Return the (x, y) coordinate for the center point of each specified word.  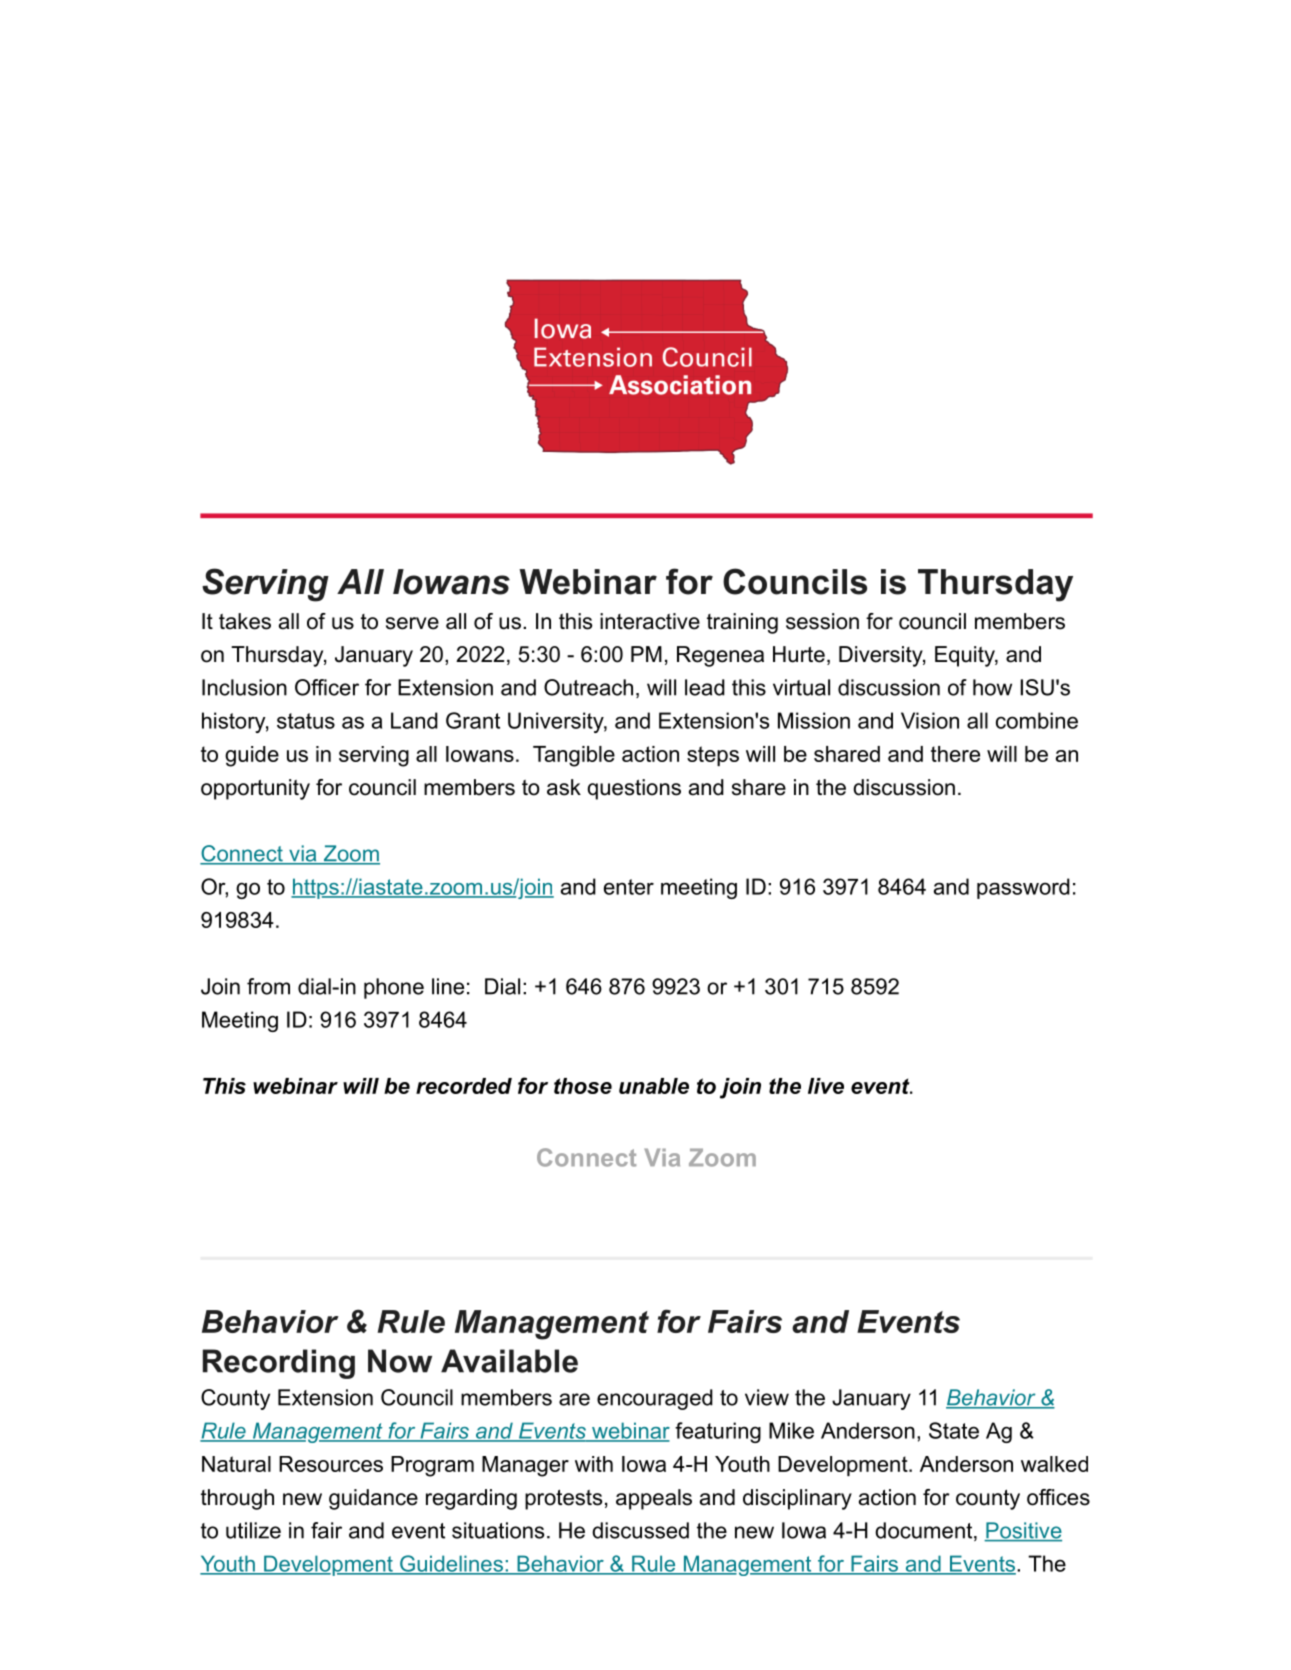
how (992, 687)
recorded (464, 1086)
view (767, 1397)
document (923, 1530)
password (1023, 888)
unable (654, 1086)
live (826, 1086)
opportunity (255, 789)
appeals (654, 1499)
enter (629, 887)
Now (400, 1361)
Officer (327, 687)
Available (509, 1361)
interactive (650, 621)
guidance (373, 1499)
